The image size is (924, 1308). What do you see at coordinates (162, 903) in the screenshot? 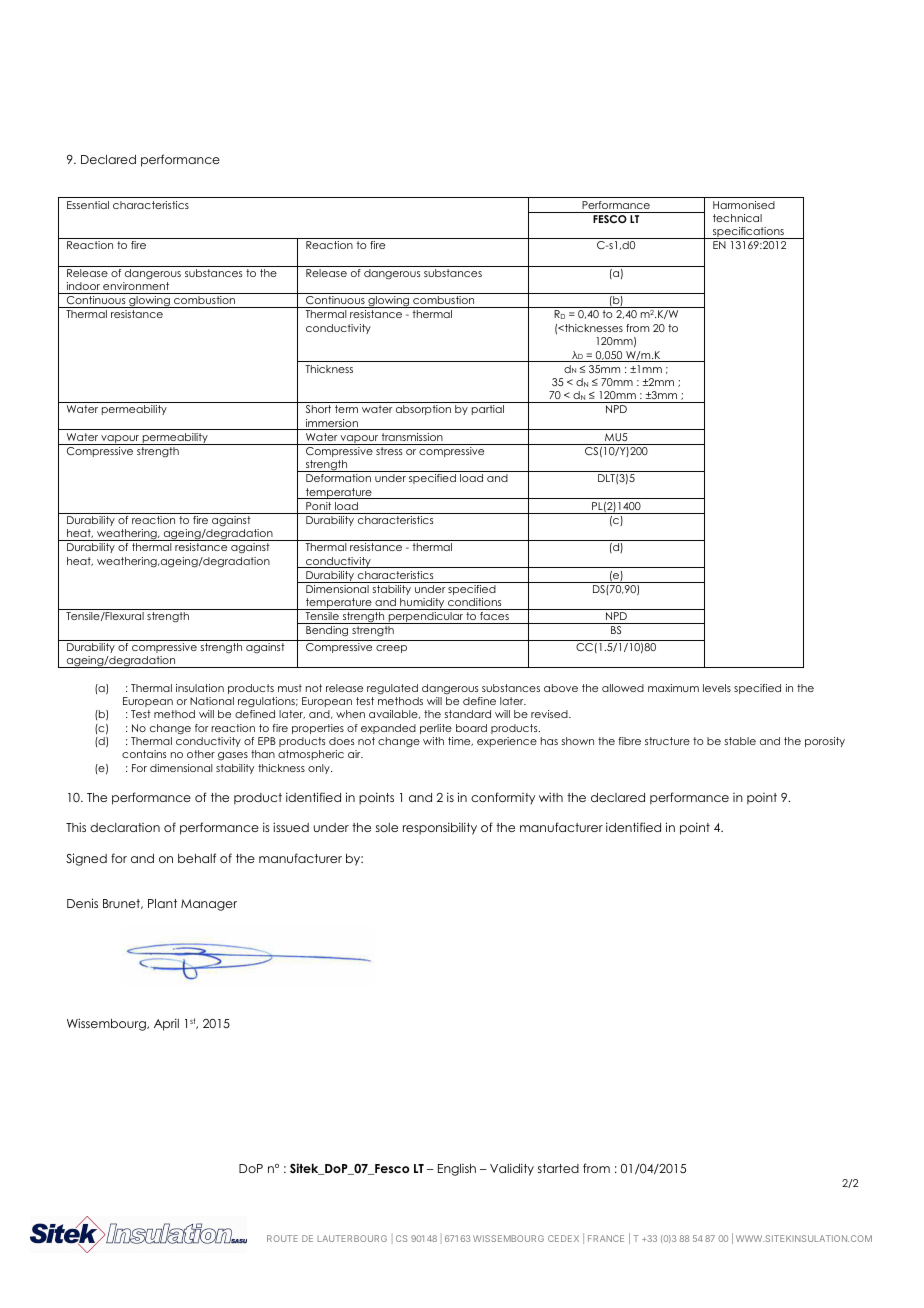
I see `Plant` at bounding box center [162, 903].
